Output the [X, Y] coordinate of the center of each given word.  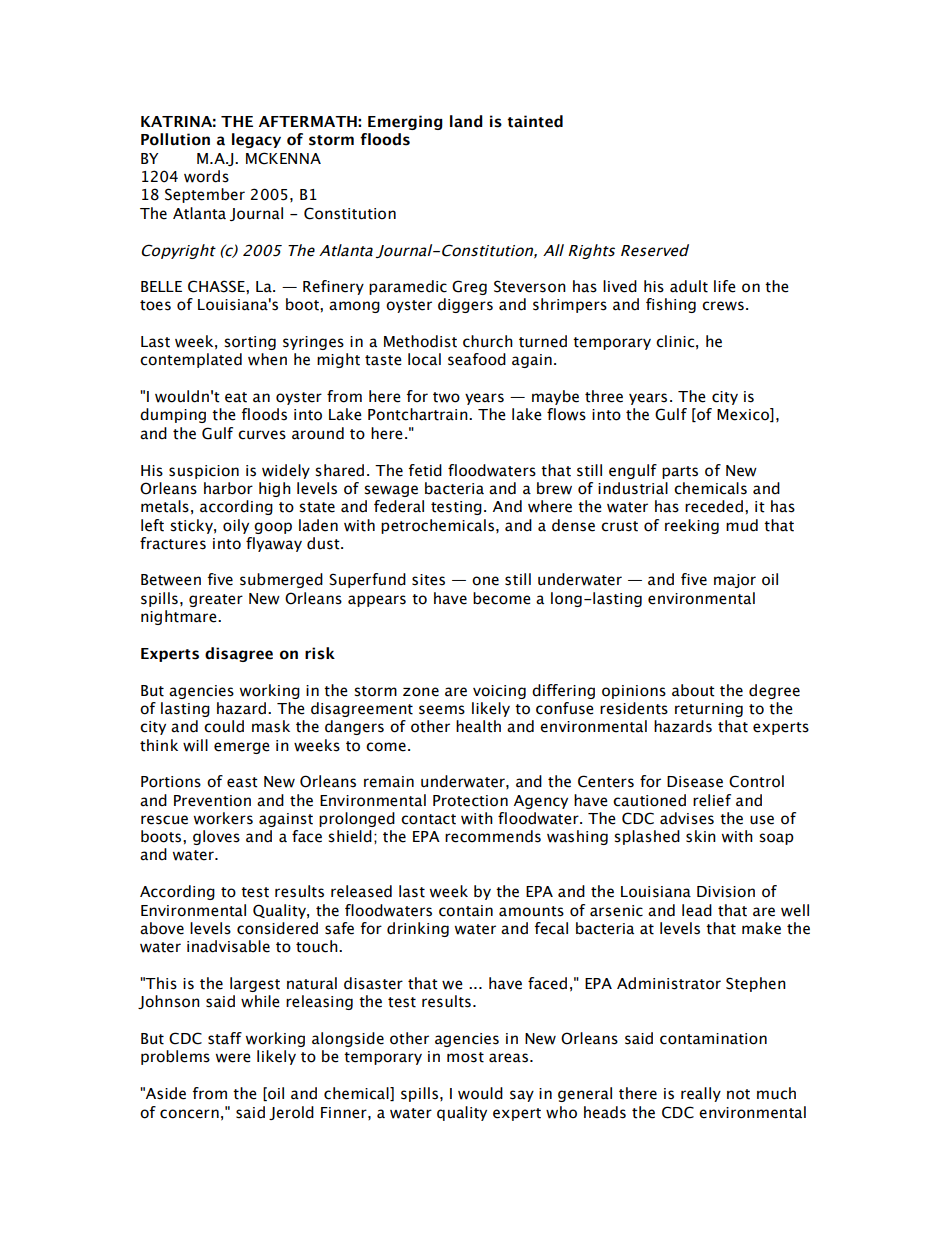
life [725, 286]
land [466, 121]
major [735, 581]
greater [216, 600]
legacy [256, 140]
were [233, 1058]
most [465, 1057]
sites [428, 580]
